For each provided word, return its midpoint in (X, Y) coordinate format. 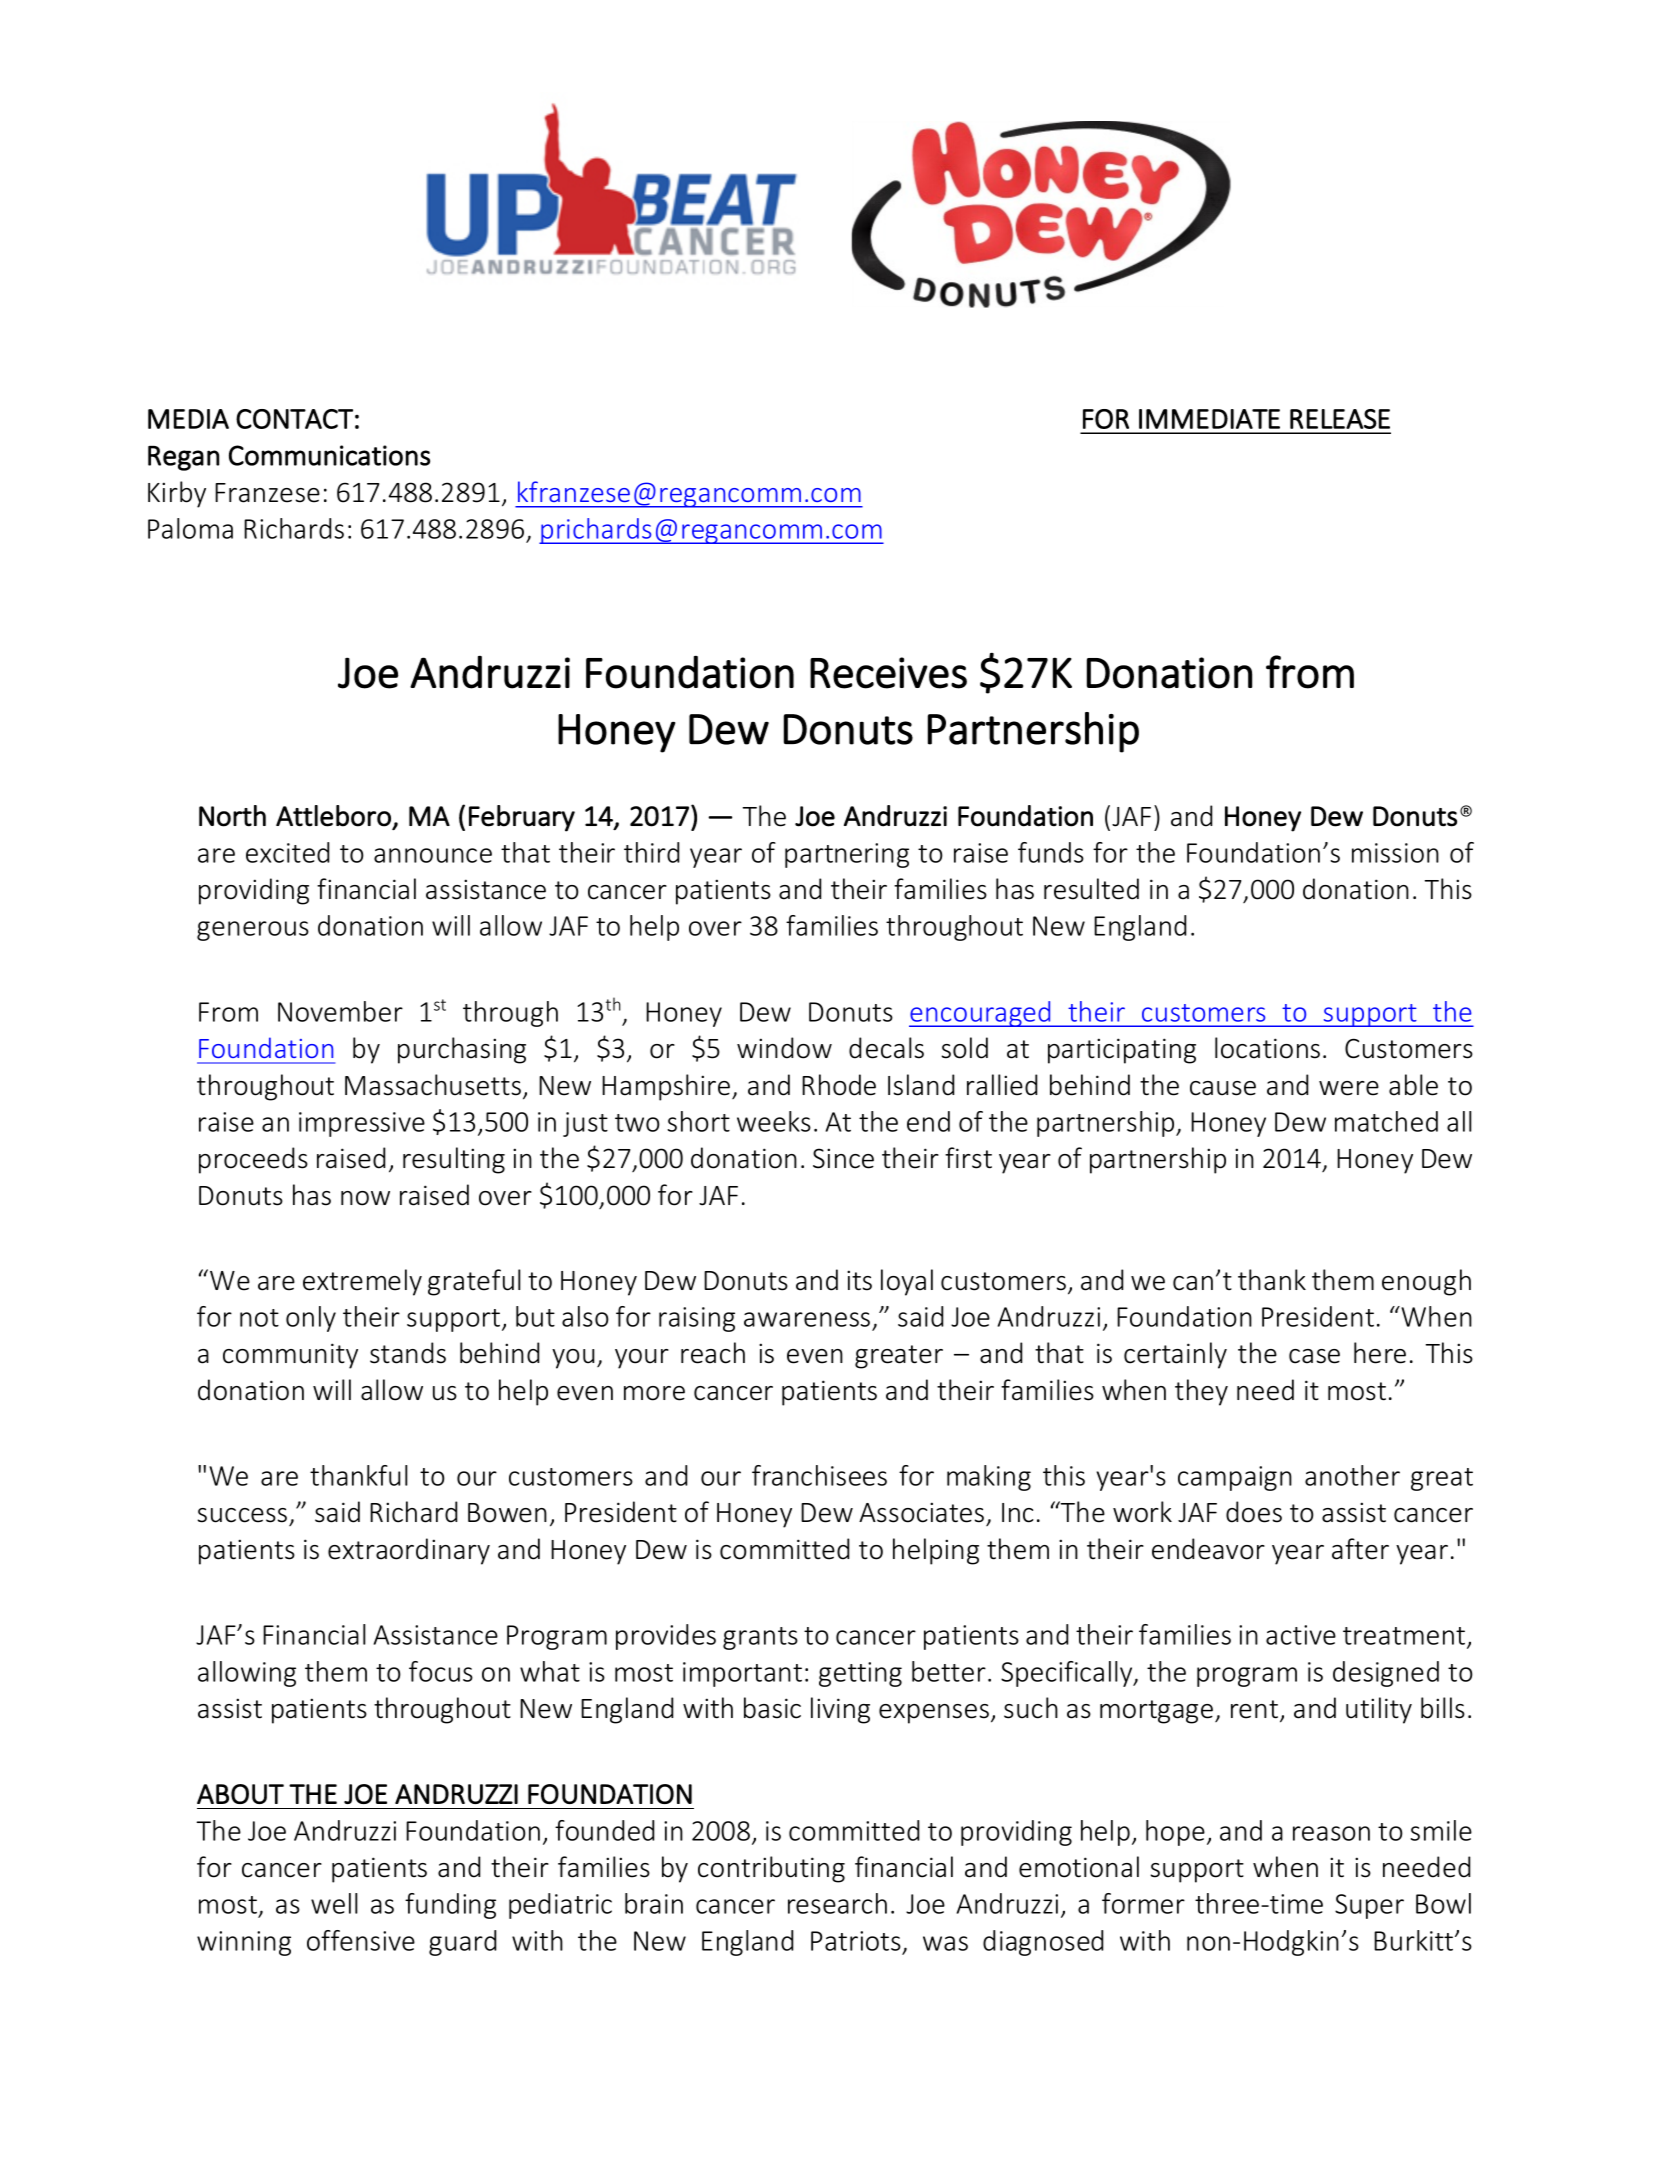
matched (1386, 1121)
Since (843, 1158)
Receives (888, 673)
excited (287, 852)
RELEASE (1340, 419)
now (365, 1198)
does (1254, 1512)
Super (1369, 1906)
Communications (329, 455)
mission (1395, 853)
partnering (847, 855)
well (334, 1903)
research (837, 1903)
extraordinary (409, 1551)
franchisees (819, 1475)
